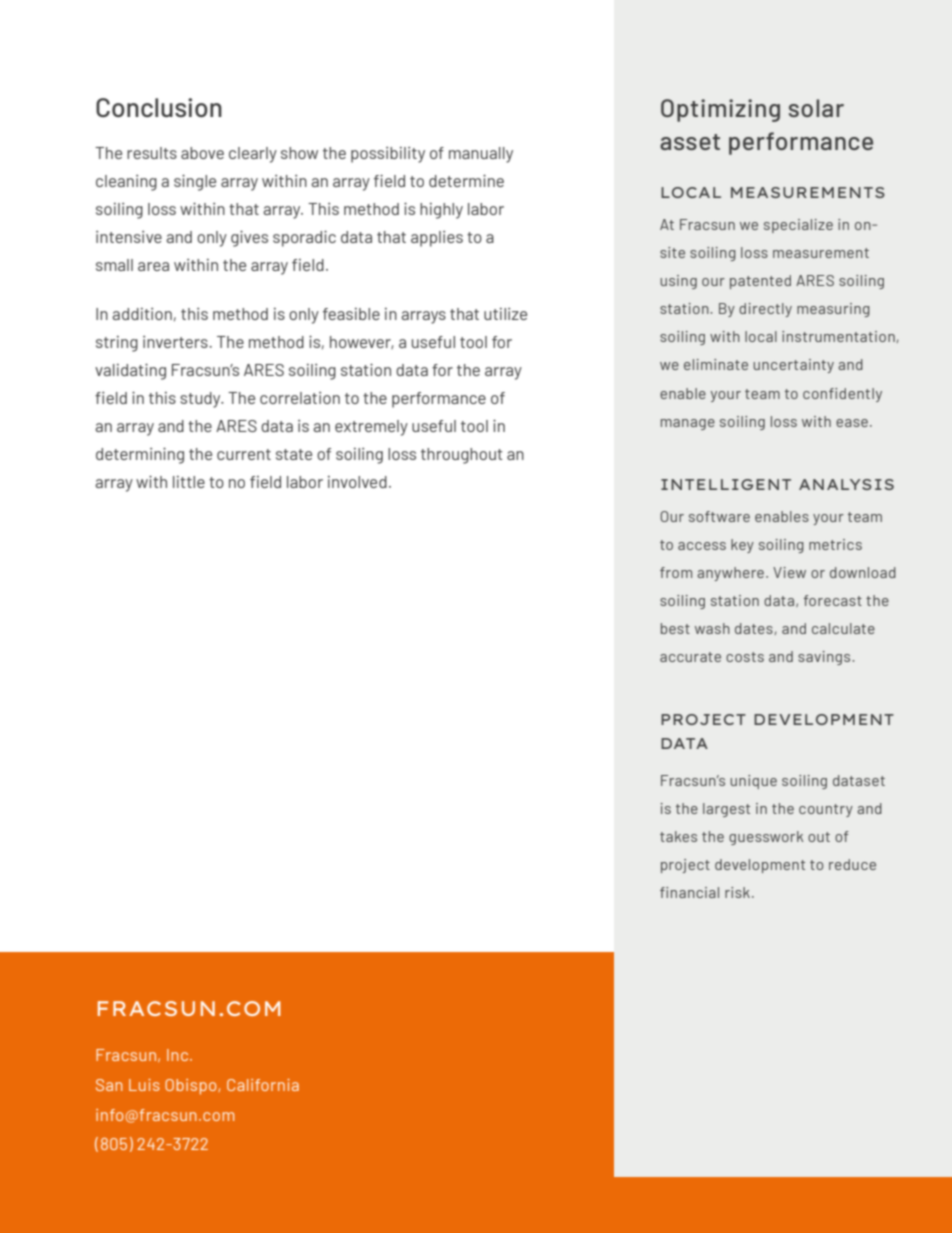 The image size is (952, 1233). What do you see at coordinates (678, 836) in the screenshot?
I see `takes` at bounding box center [678, 836].
